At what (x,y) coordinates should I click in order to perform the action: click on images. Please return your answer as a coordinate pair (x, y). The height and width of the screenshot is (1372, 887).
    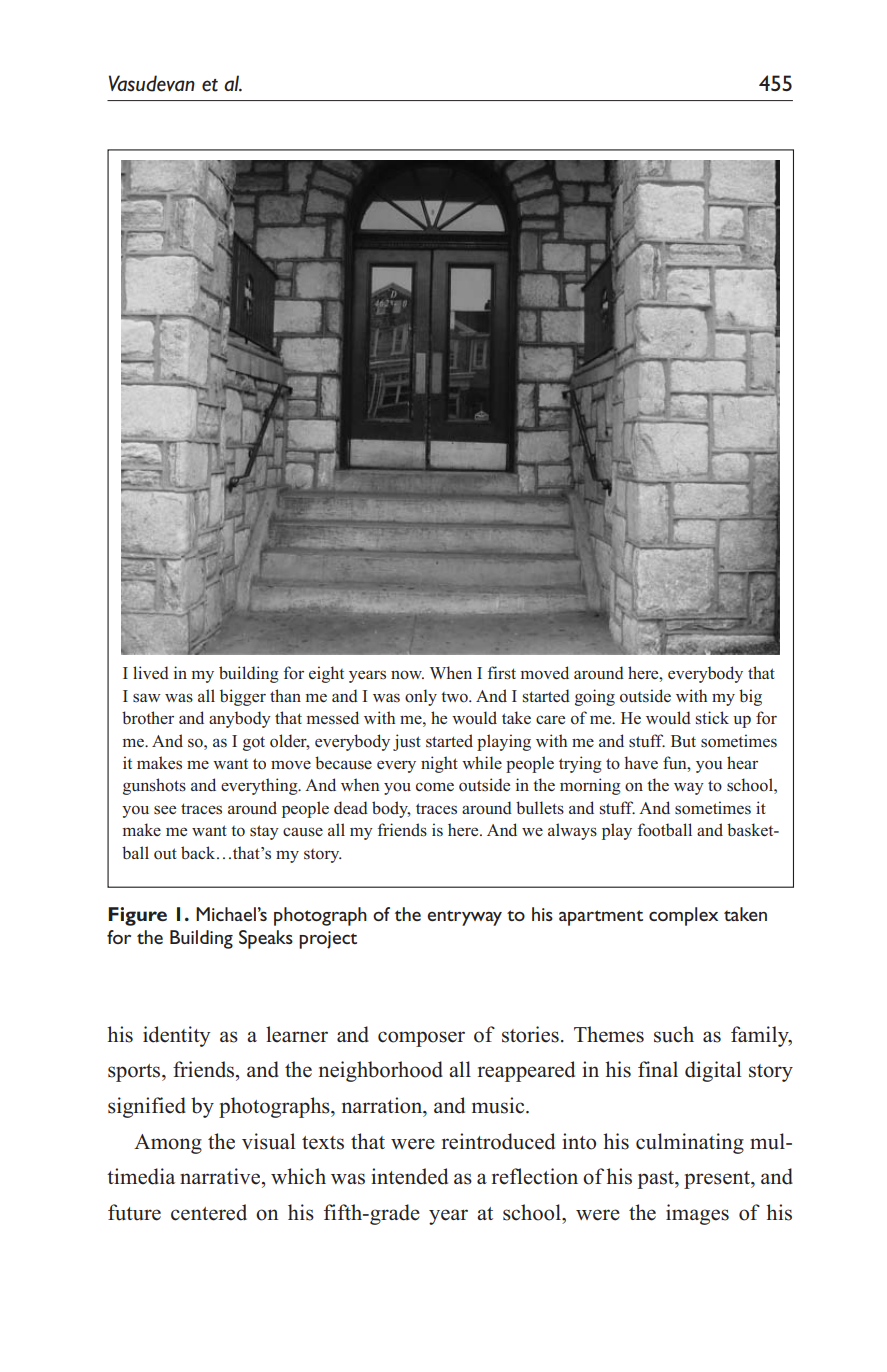
    Looking at the image, I should click on (697, 1214).
